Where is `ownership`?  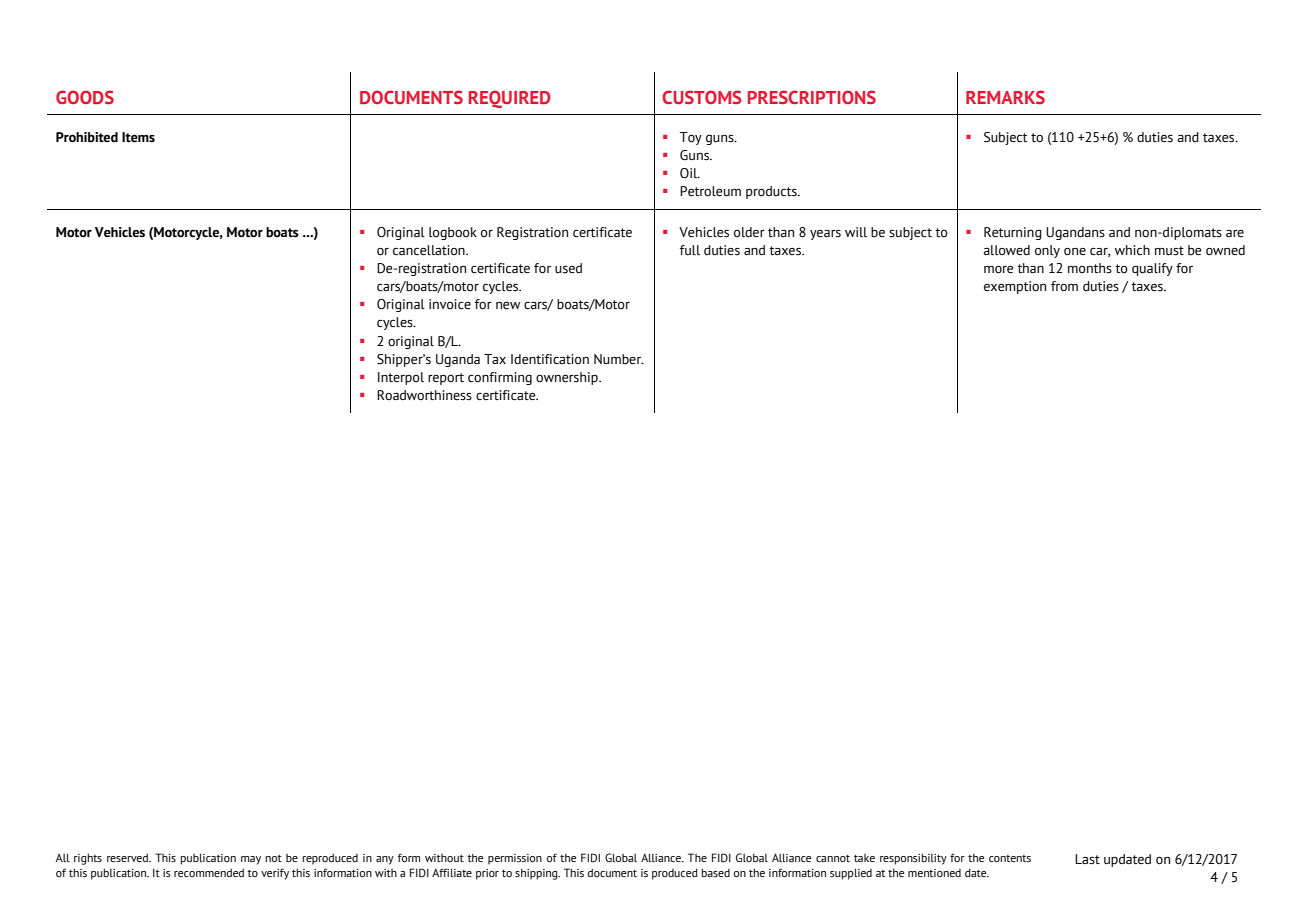 ownership is located at coordinates (568, 378).
